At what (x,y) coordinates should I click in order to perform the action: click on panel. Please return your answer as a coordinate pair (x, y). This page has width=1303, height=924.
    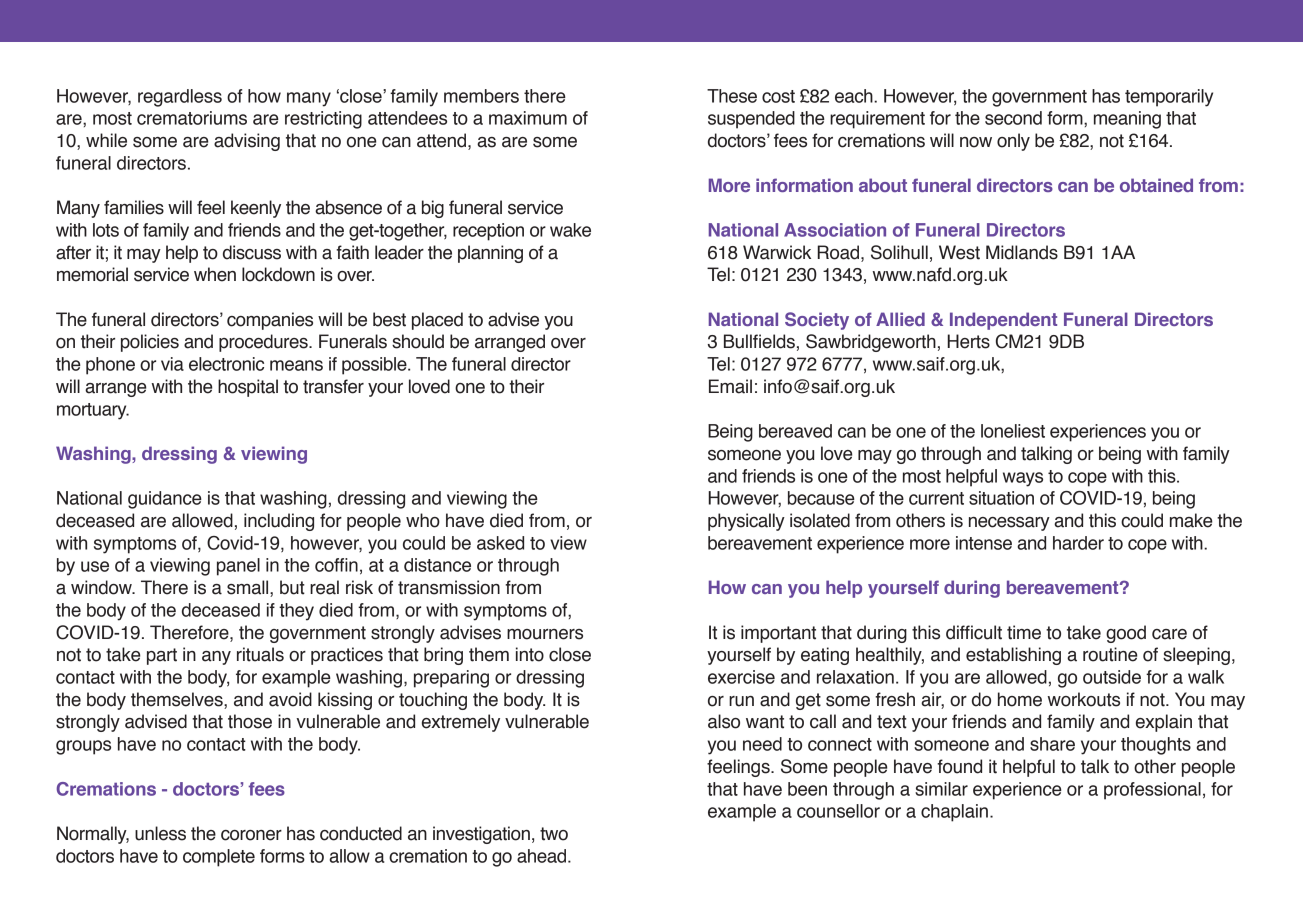
    Looking at the image, I should click on (238, 567).
